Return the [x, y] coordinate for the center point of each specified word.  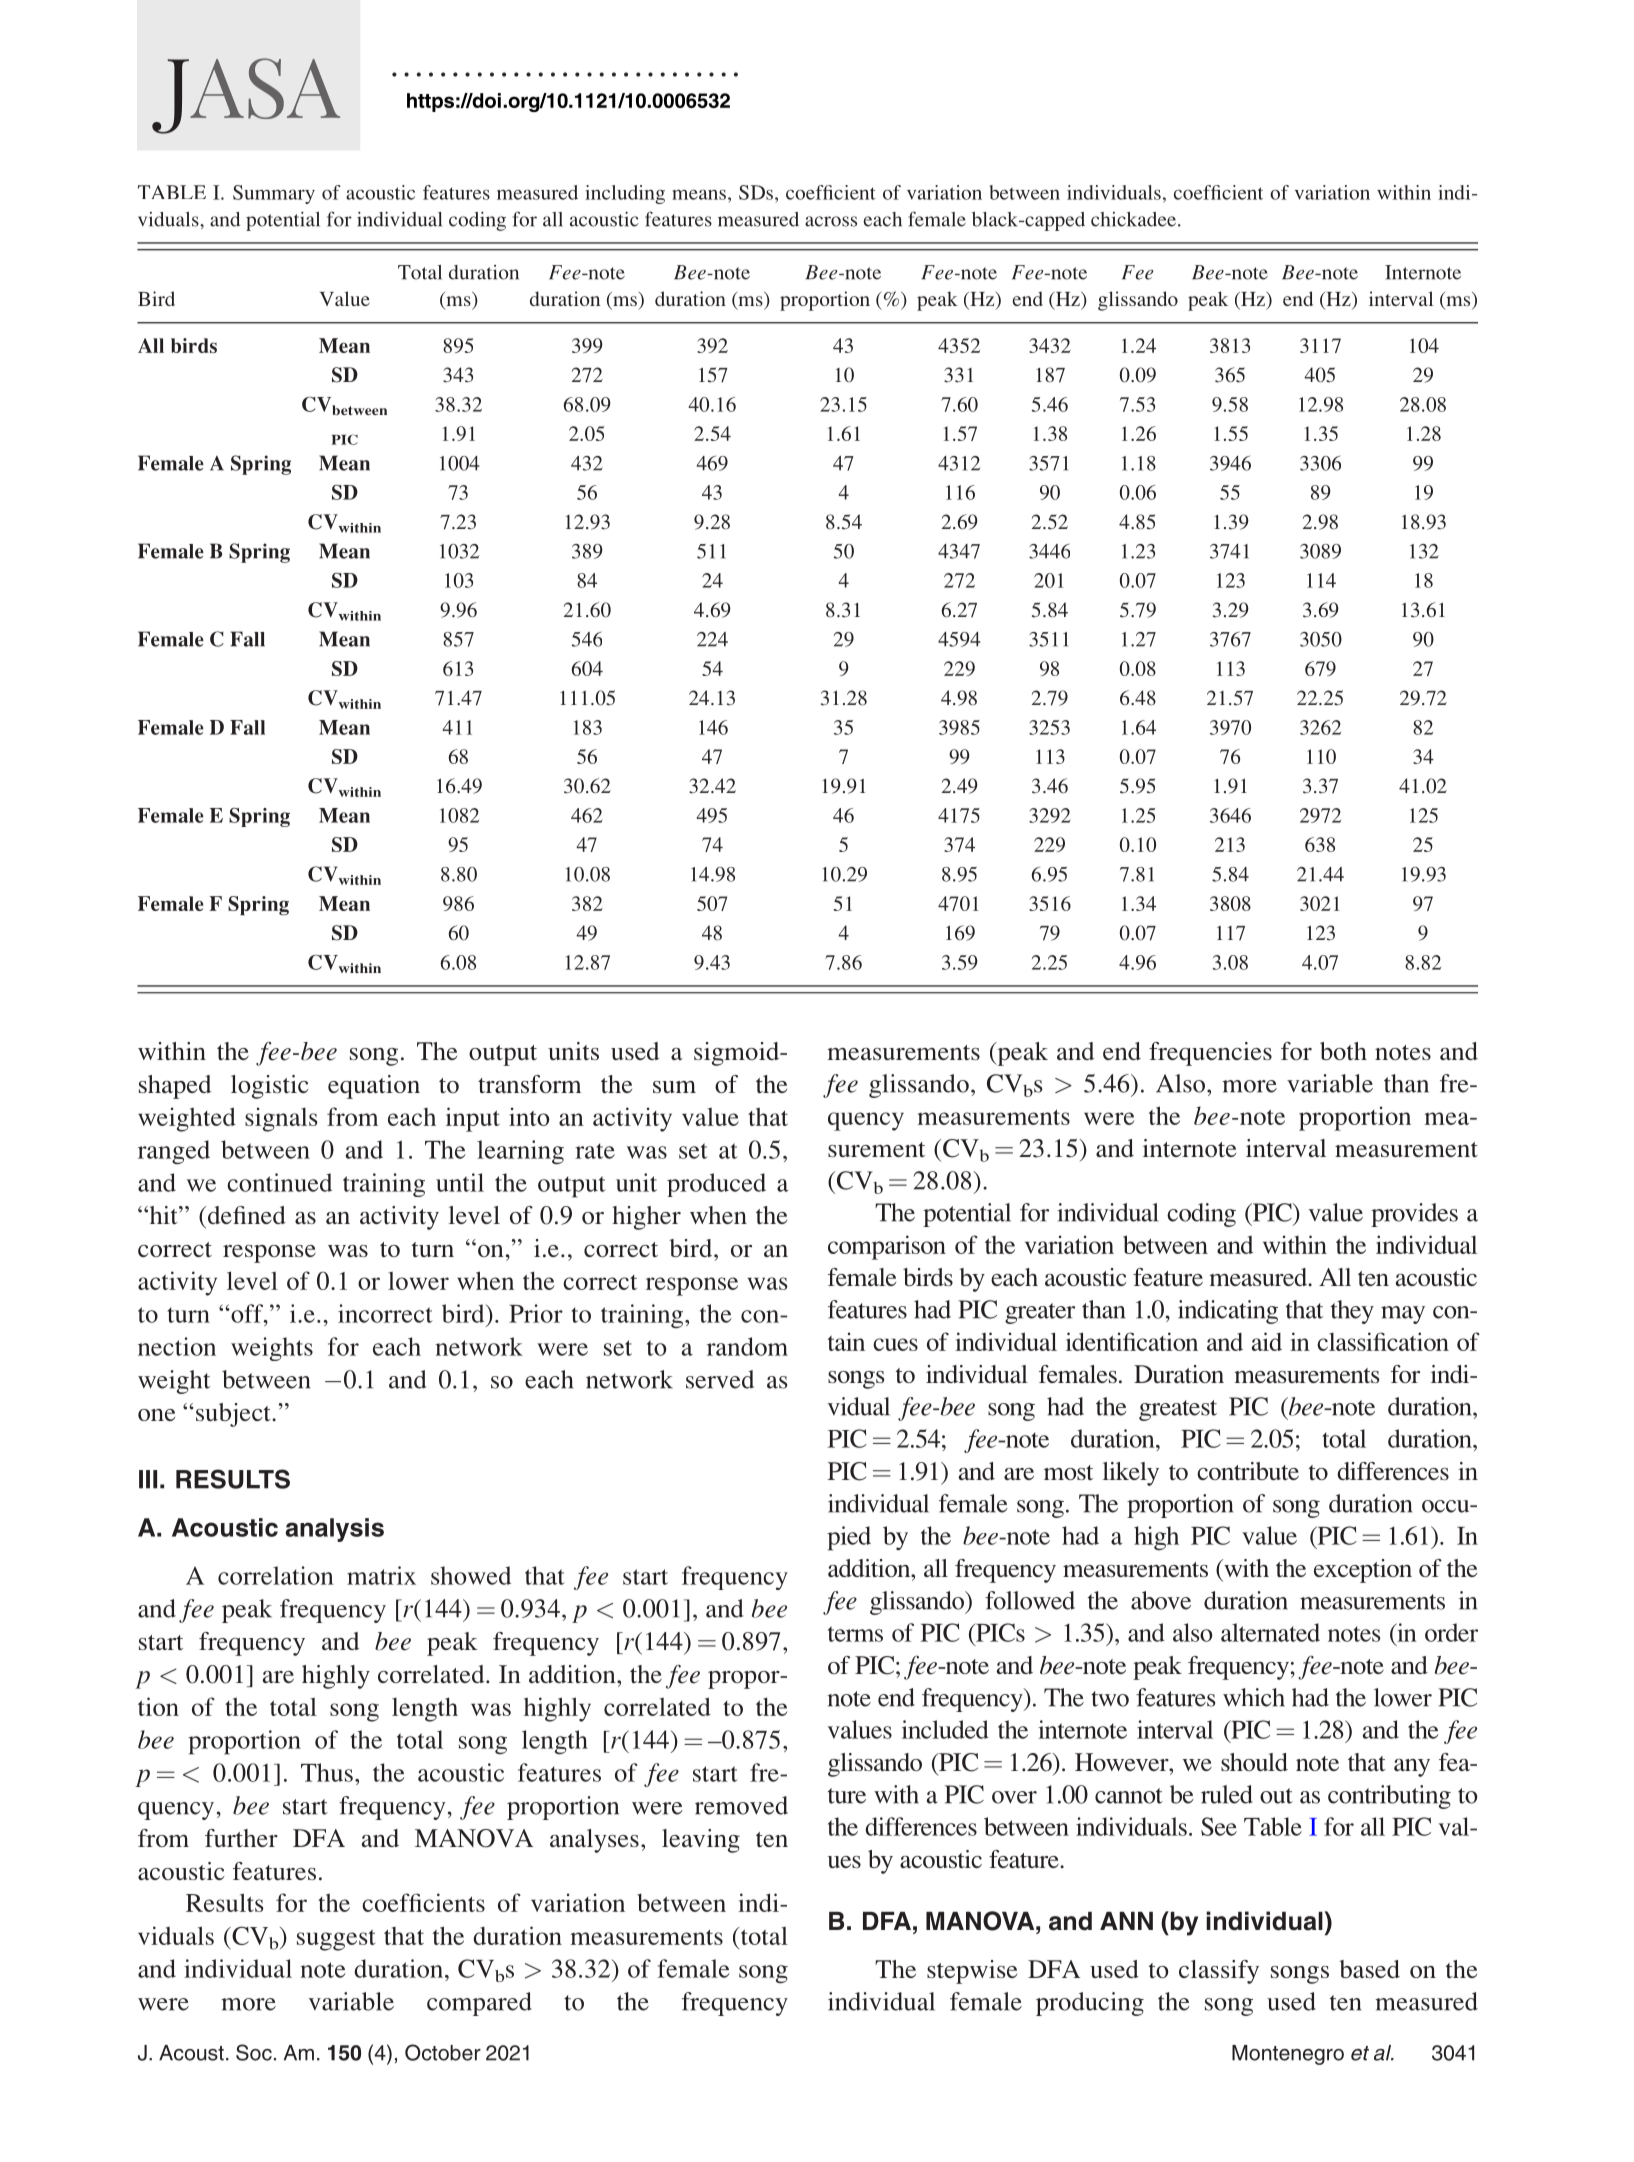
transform [529, 1084]
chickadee [1133, 219]
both [1343, 1051]
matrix [381, 1575]
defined [245, 1215]
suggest [336, 1940]
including [625, 194]
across [831, 221]
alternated [1270, 1632]
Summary [274, 194]
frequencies [1210, 1054]
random [747, 1346]
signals [281, 1119]
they [1352, 1312]
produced [716, 1185]
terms [855, 1634]
